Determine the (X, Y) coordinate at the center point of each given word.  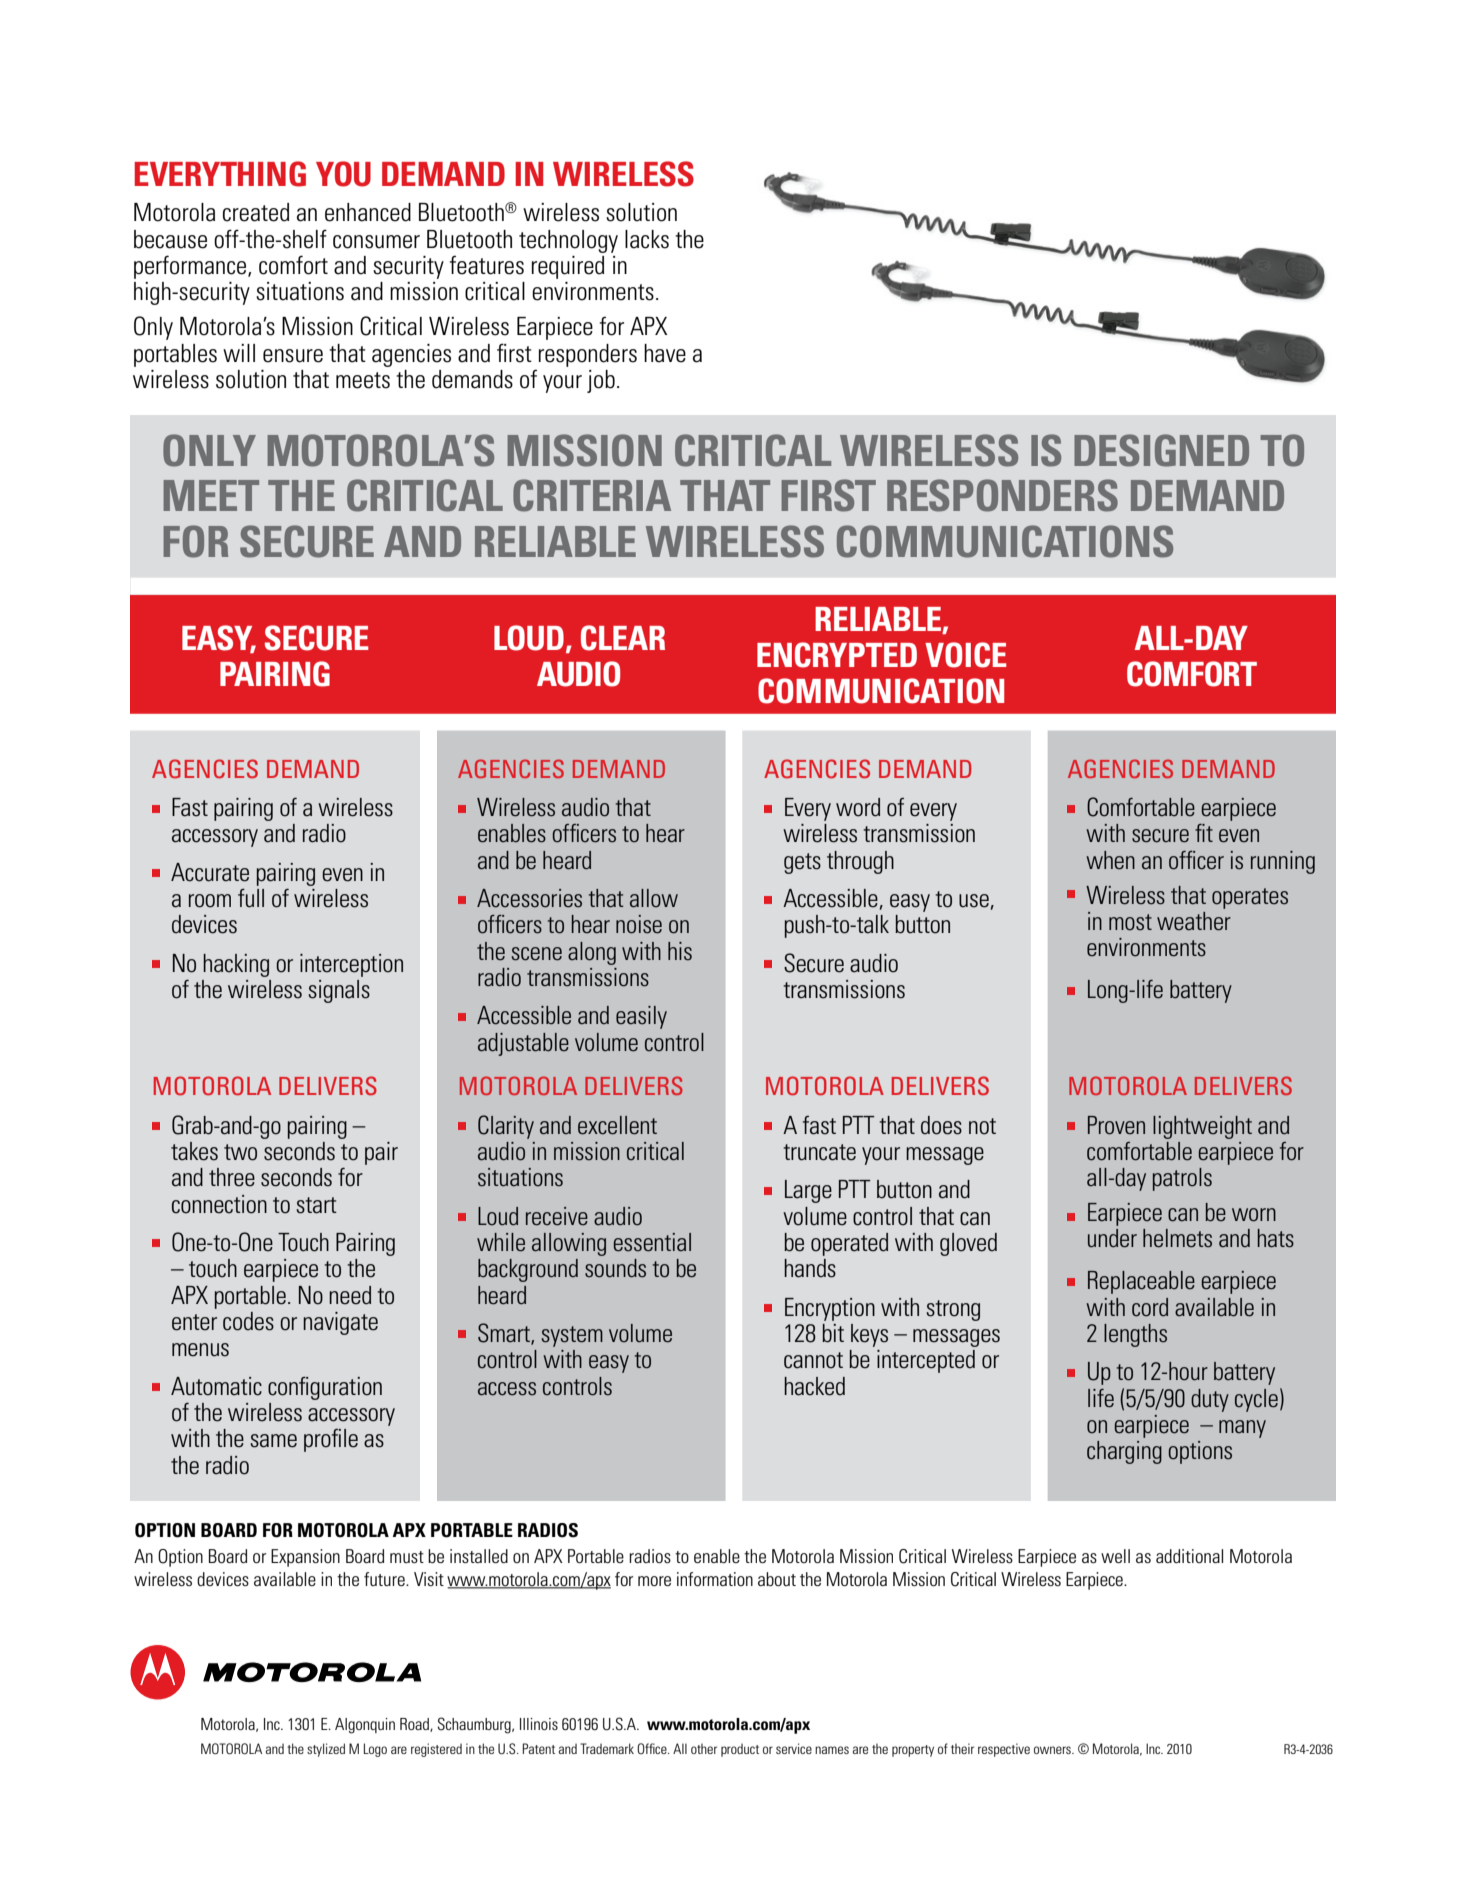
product (740, 1750)
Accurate (210, 872)
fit (1204, 833)
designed (1161, 450)
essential (652, 1242)
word (858, 807)
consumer (376, 242)
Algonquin (365, 1726)
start (316, 1205)
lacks (647, 239)
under (1112, 1238)
